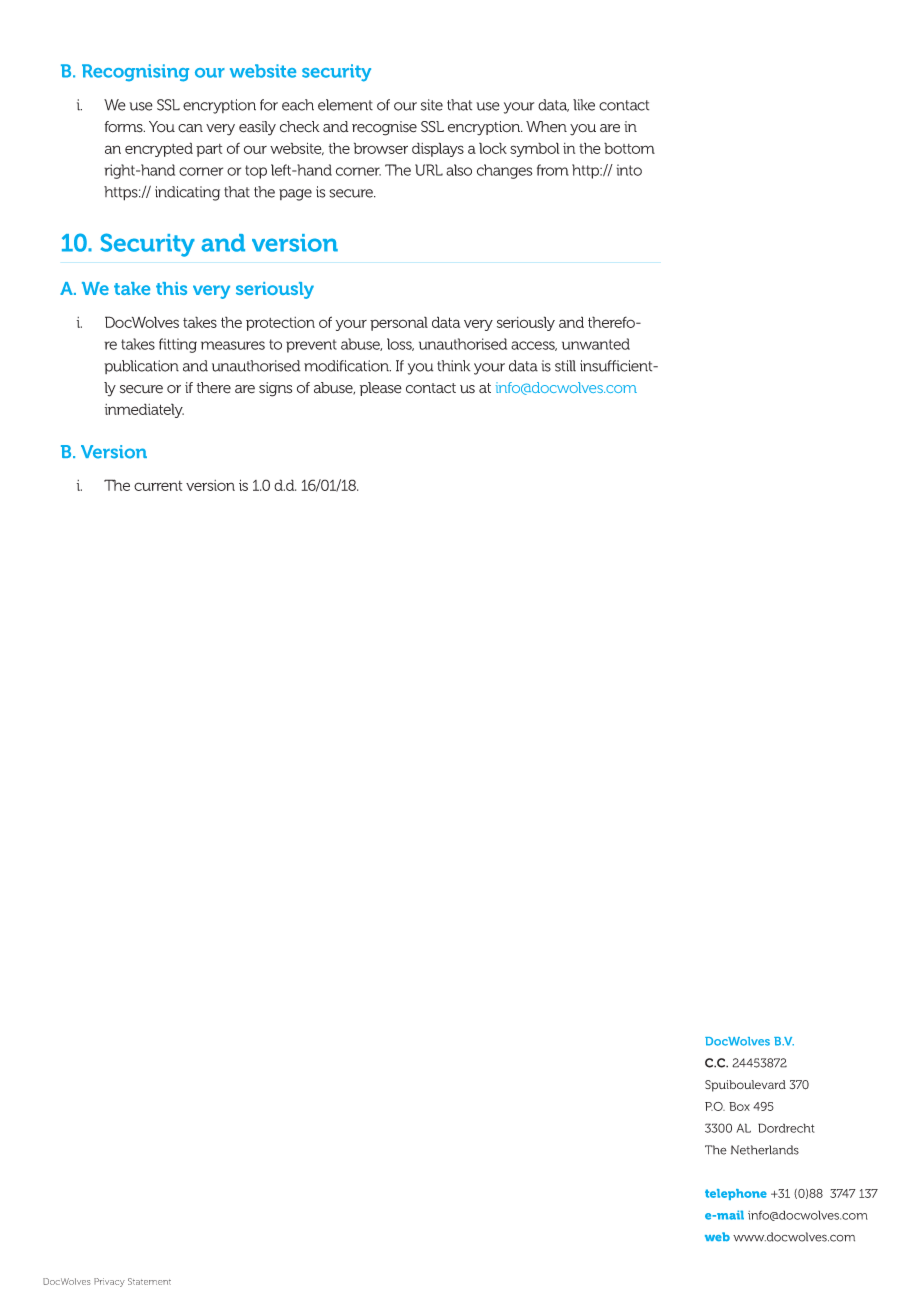  Describe the element at coordinates (596, 344) in the document. I see `unwanted` at that location.
